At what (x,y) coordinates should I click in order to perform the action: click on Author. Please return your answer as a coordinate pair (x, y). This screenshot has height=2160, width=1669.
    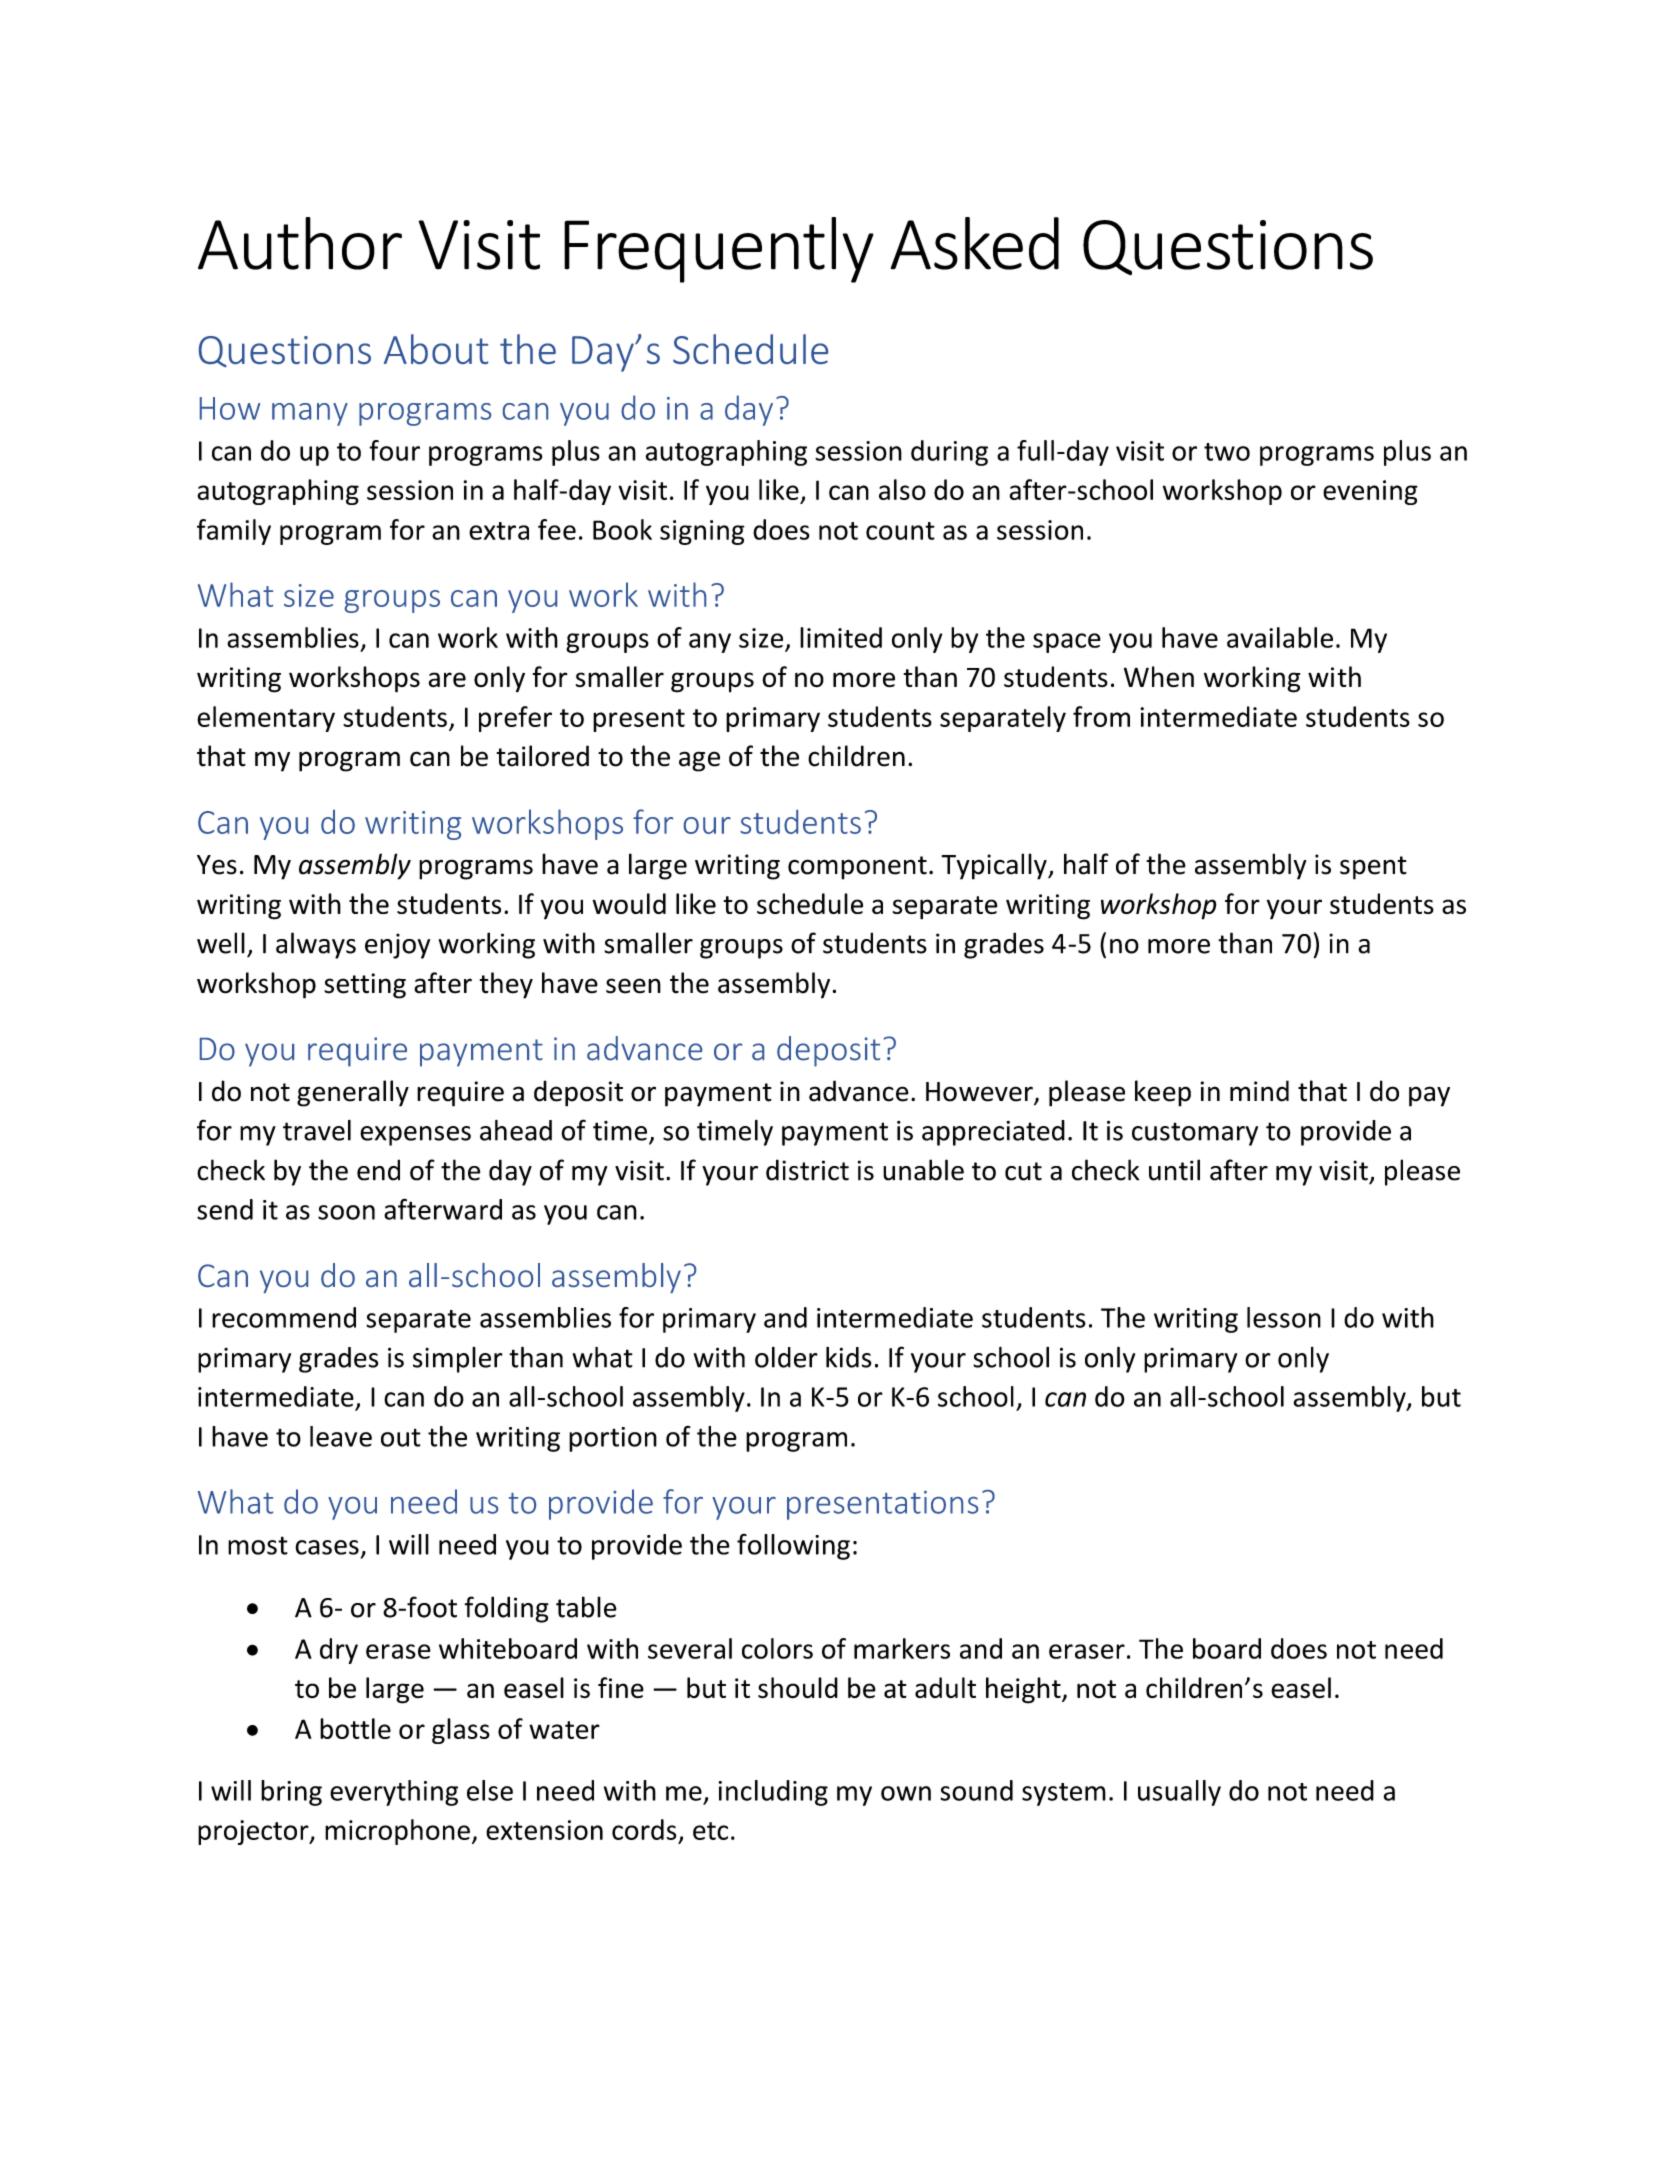
    Looking at the image, I should click on (300, 243).
